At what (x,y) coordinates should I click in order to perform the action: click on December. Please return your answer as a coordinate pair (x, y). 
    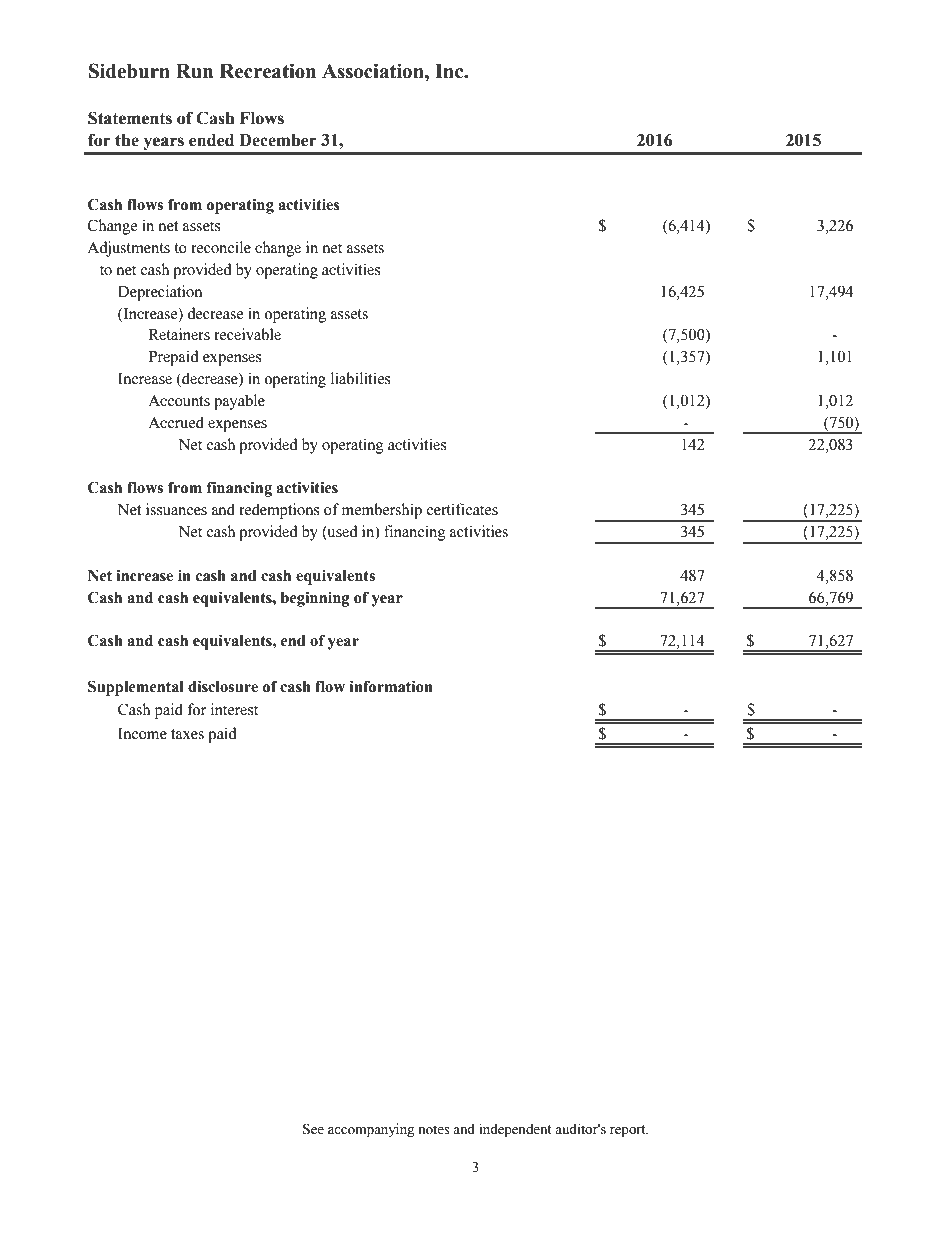
    Looking at the image, I should click on (278, 140).
